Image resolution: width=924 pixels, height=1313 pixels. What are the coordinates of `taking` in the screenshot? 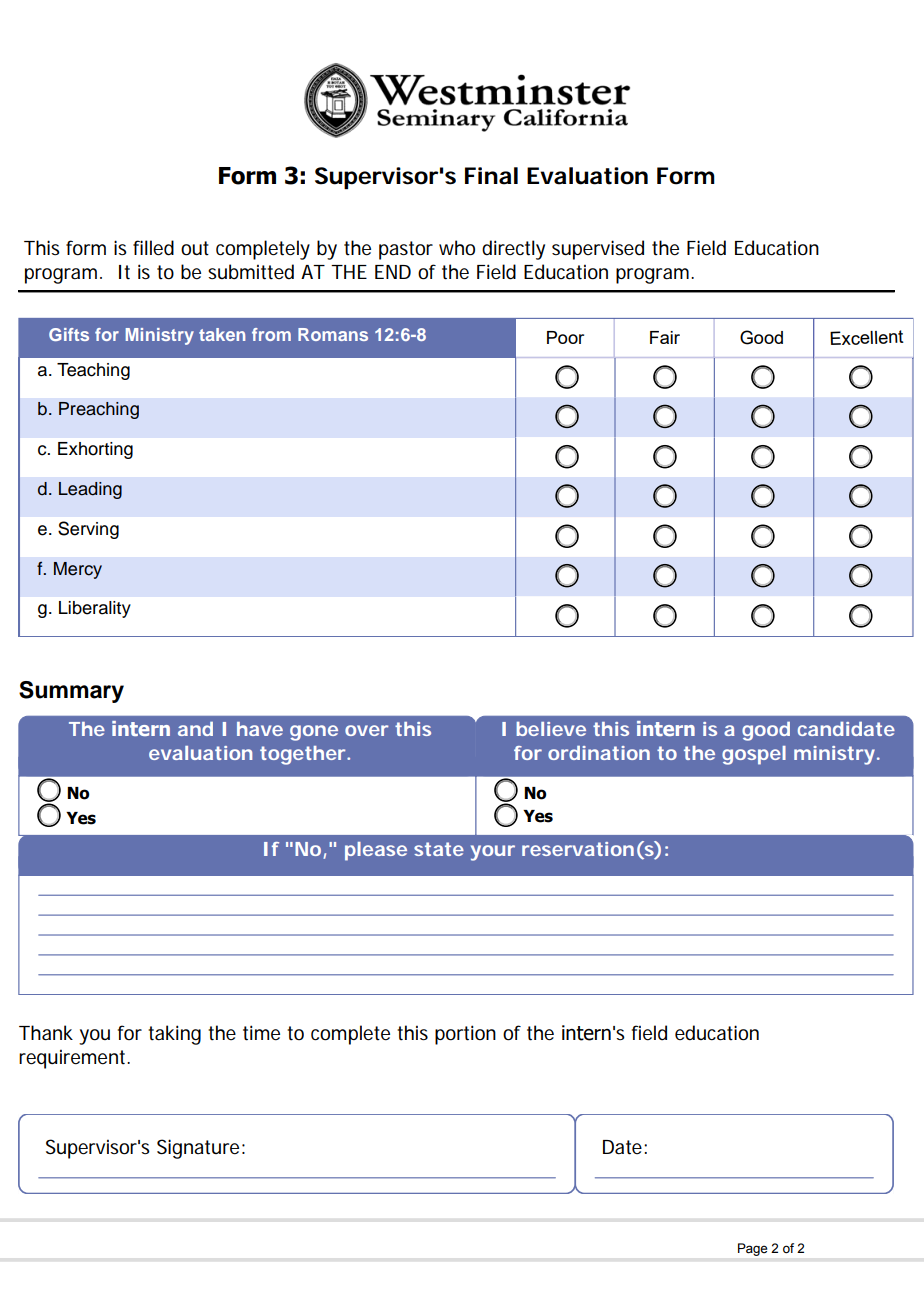 It's located at (174, 1035).
